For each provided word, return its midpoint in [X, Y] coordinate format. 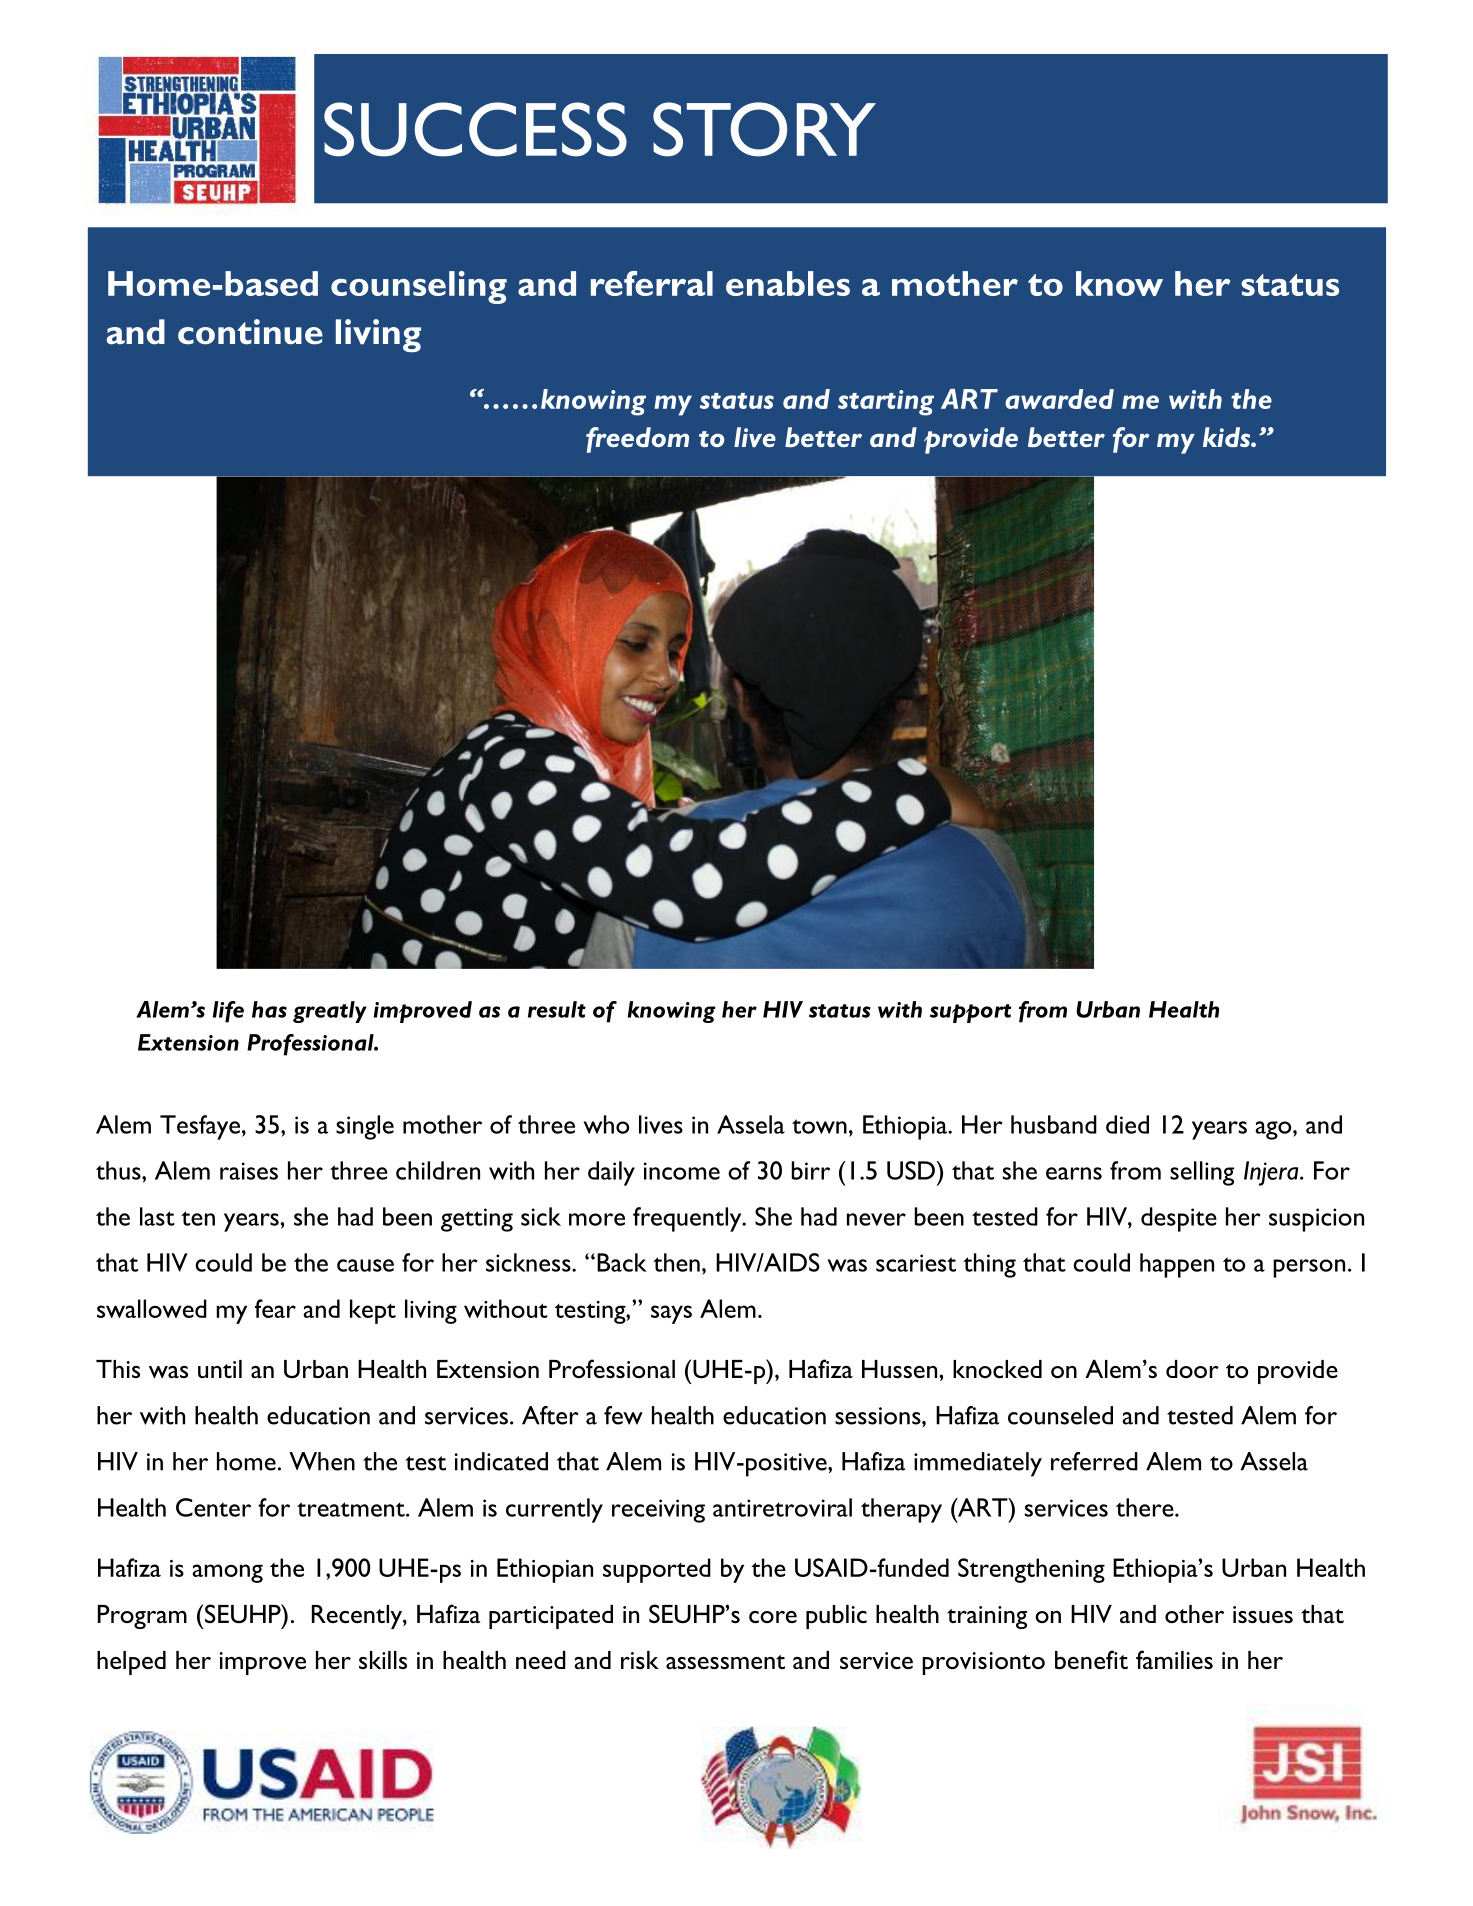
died [1127, 1124]
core [773, 1617]
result [557, 1009]
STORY [764, 129]
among [227, 1573]
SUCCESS [475, 129]
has [269, 1009]
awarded [1059, 399]
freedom [637, 440]
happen [1177, 1265]
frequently [688, 1219]
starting [886, 403]
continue [250, 332]
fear [275, 1308]
